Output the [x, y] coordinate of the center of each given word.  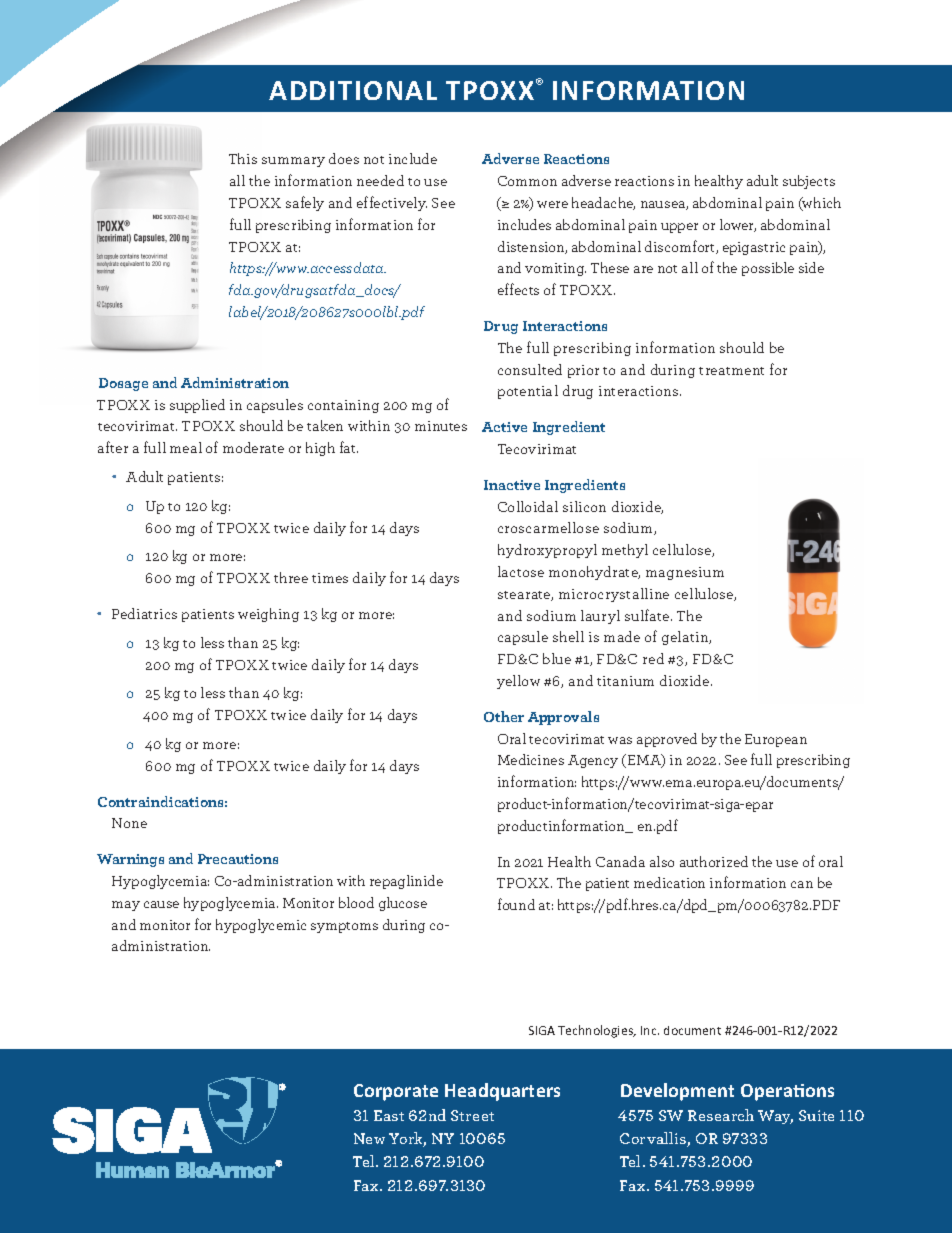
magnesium [685, 573]
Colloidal [528, 506]
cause [161, 904]
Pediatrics [144, 613]
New [369, 1138]
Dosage [123, 384]
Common [527, 181]
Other [504, 716]
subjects [809, 182]
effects [518, 289]
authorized [714, 861]
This [243, 158]
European [776, 740]
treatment [731, 371]
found [516, 904]
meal [186, 447]
